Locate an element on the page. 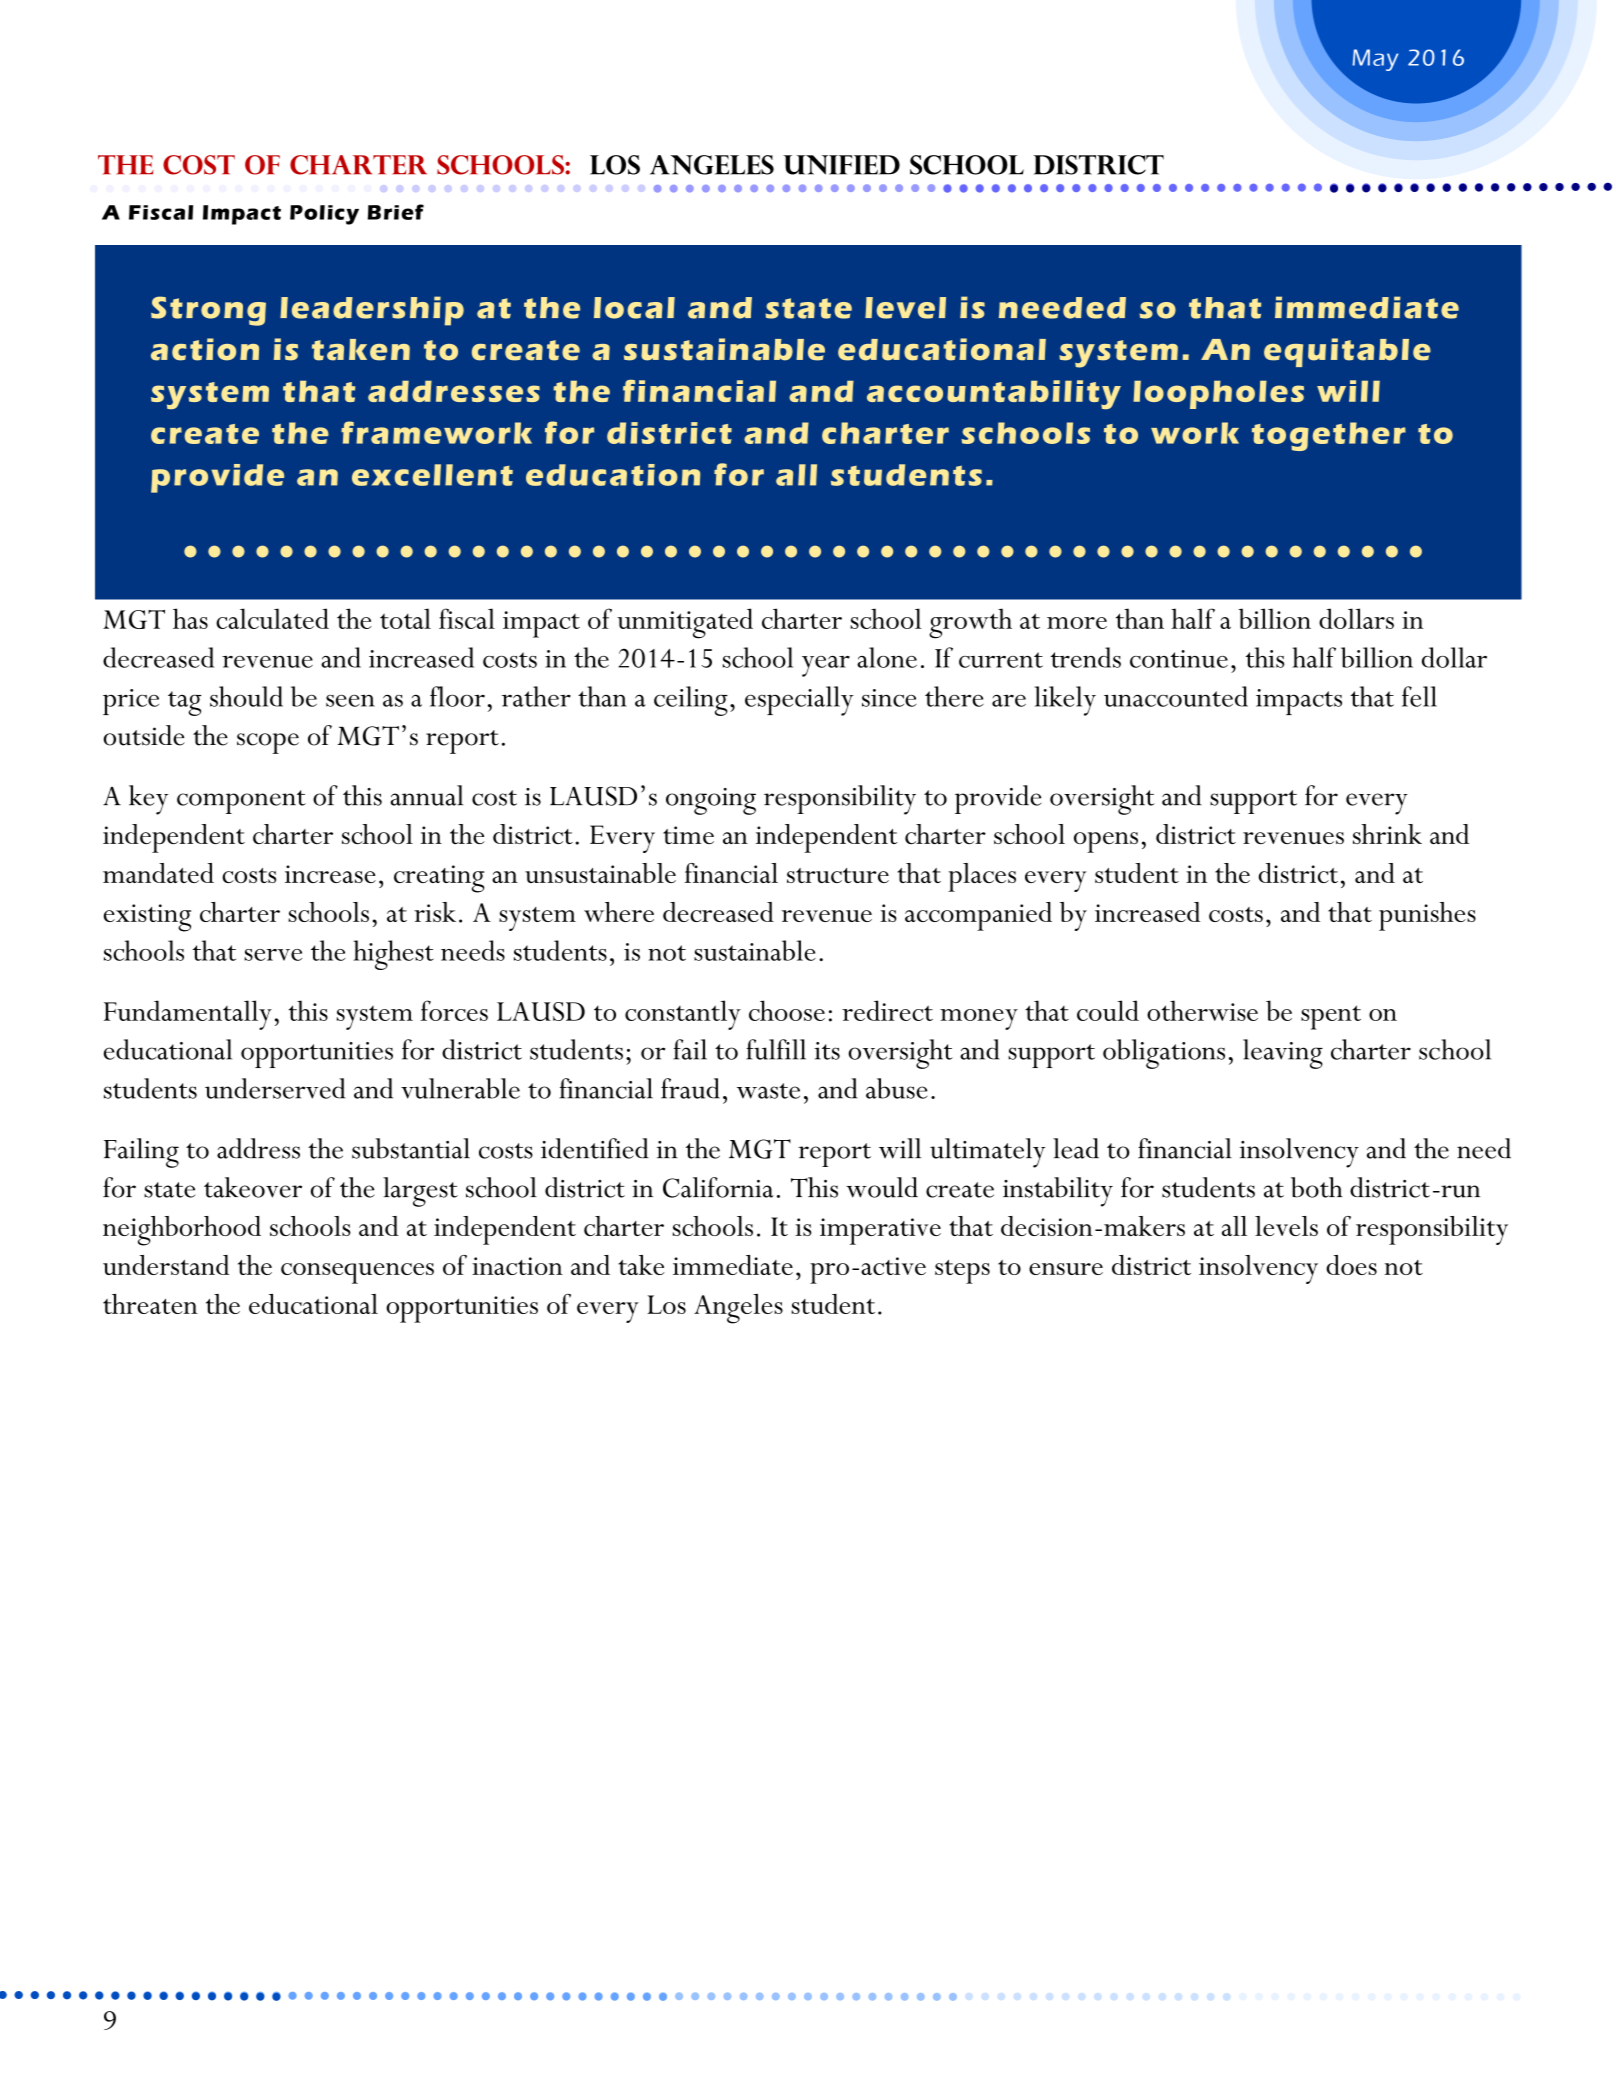 The width and height of the page is (1616, 2091). accountability is located at coordinates (994, 394).
